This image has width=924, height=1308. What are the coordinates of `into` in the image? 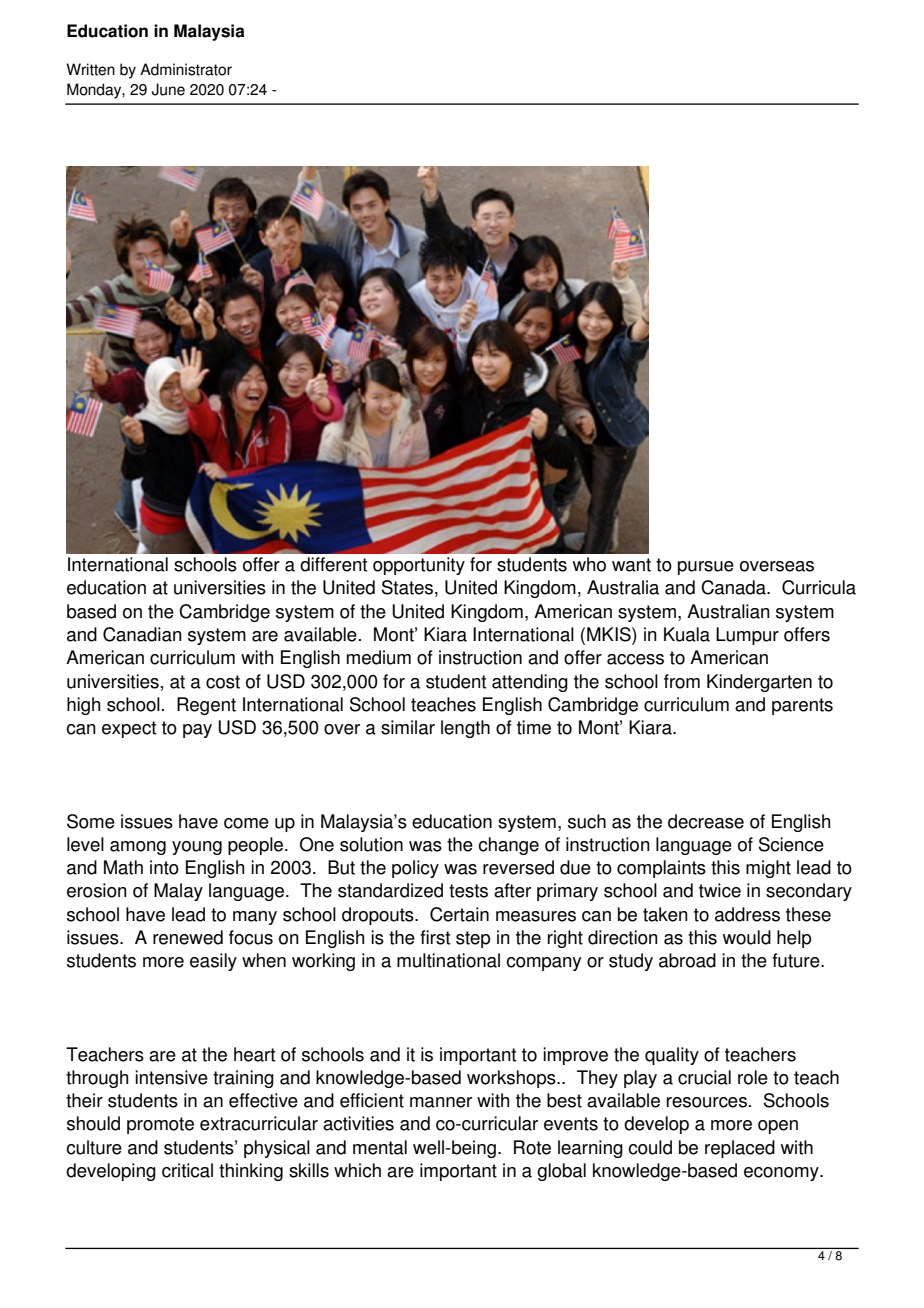 It's located at (164, 867).
